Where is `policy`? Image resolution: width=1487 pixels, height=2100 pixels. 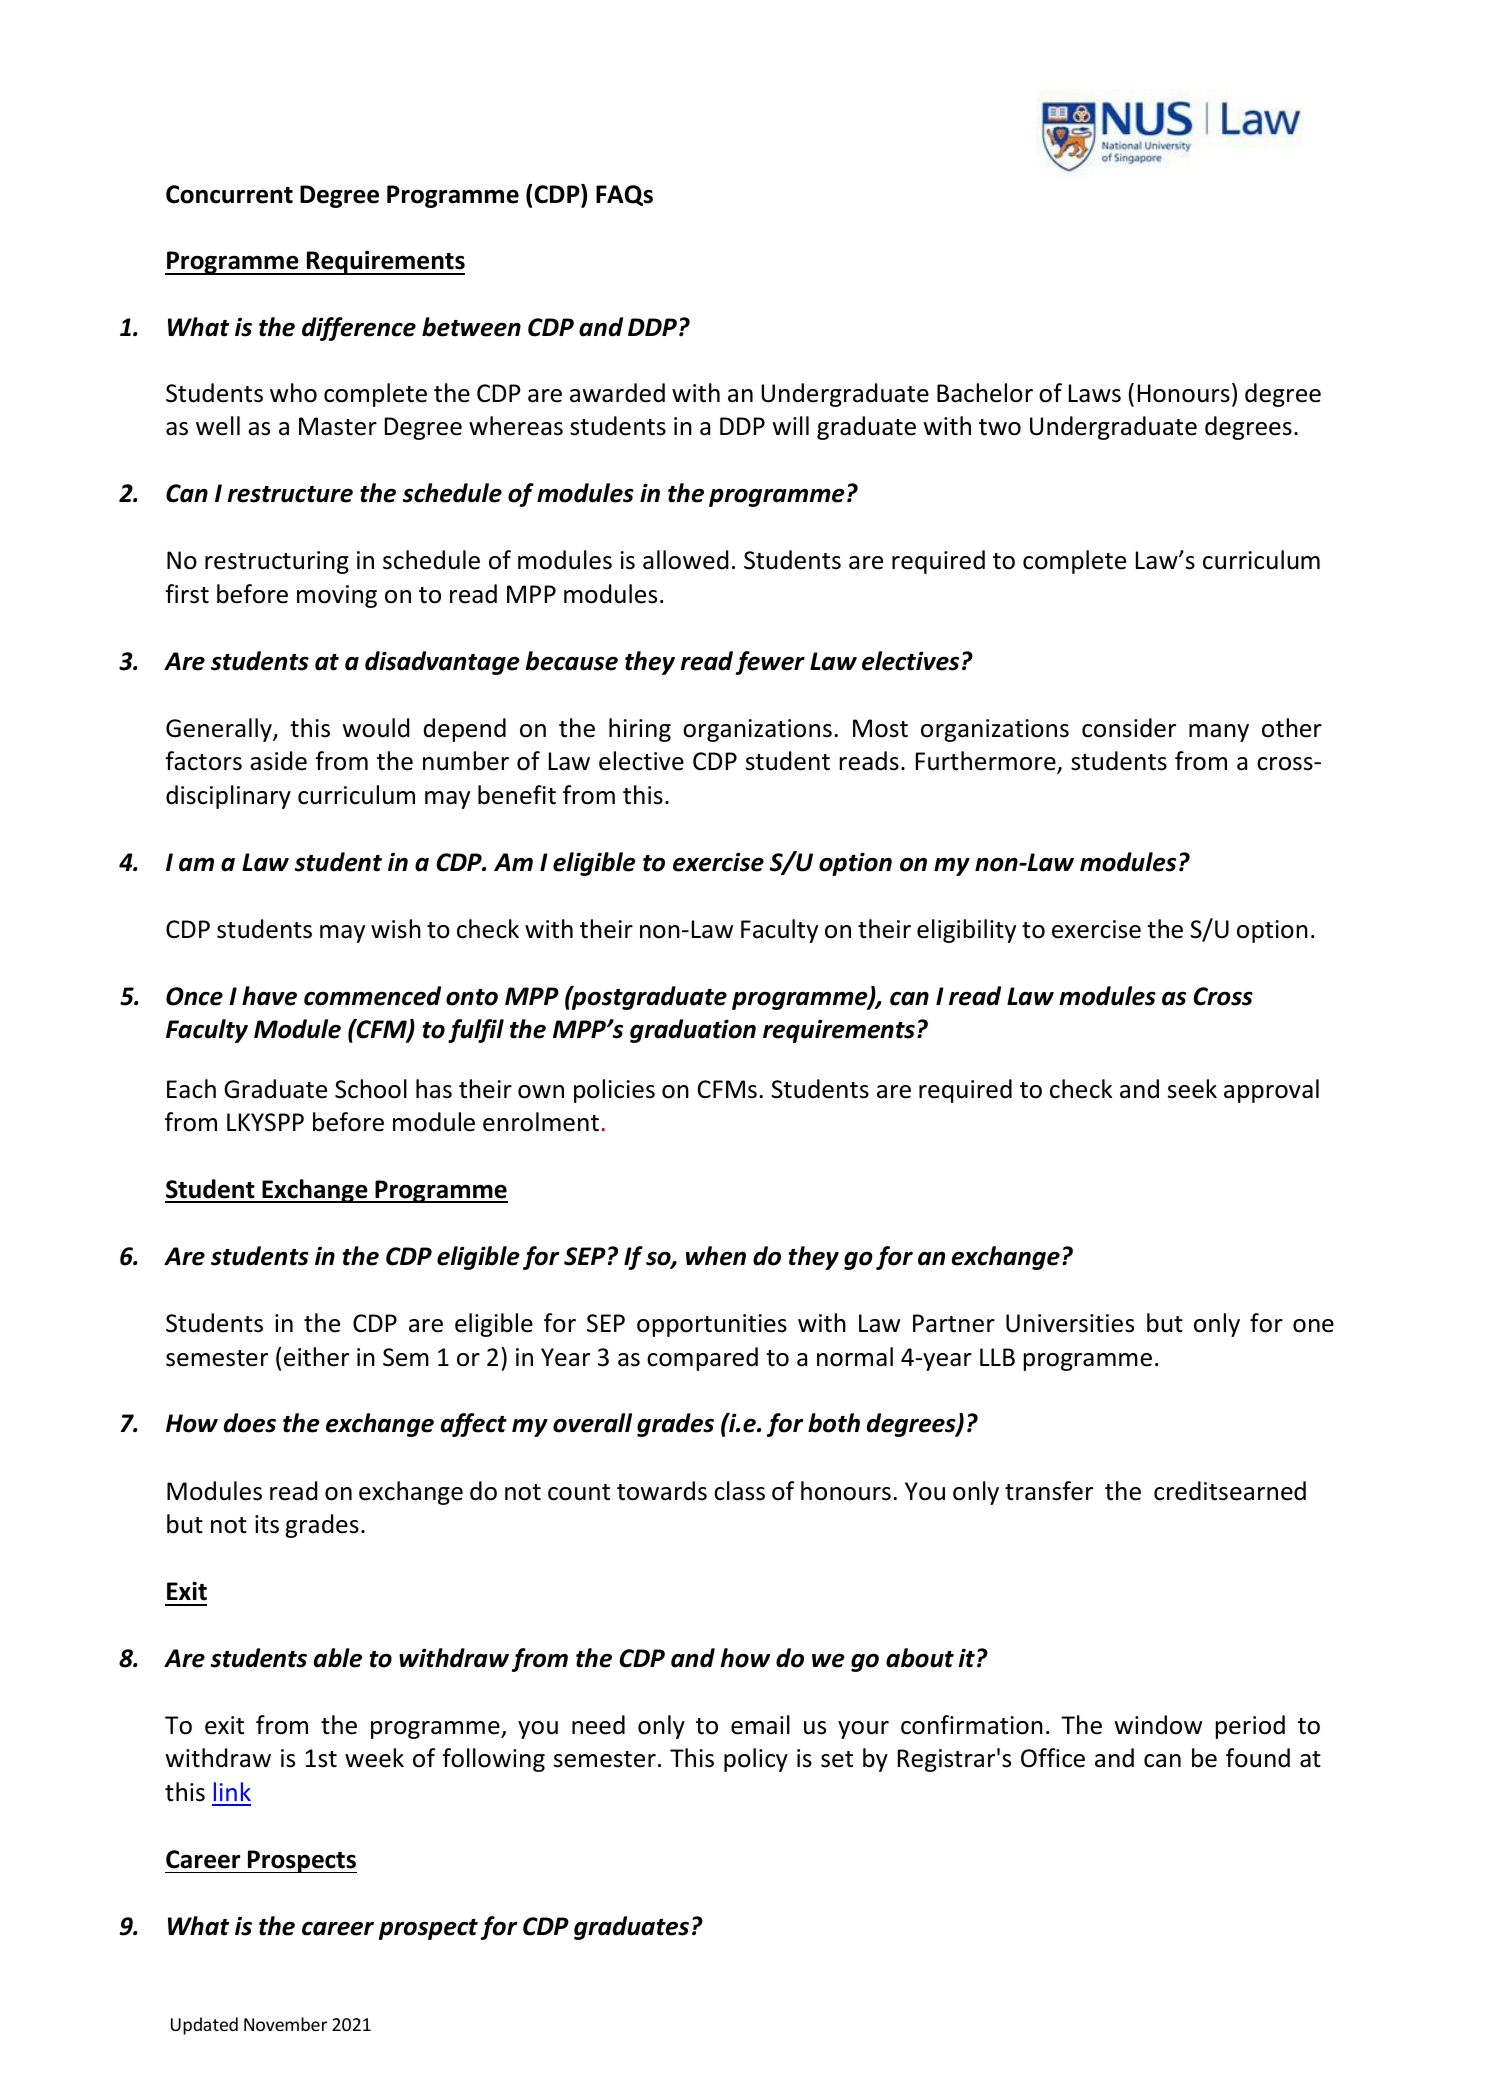
policy is located at coordinates (756, 1760).
